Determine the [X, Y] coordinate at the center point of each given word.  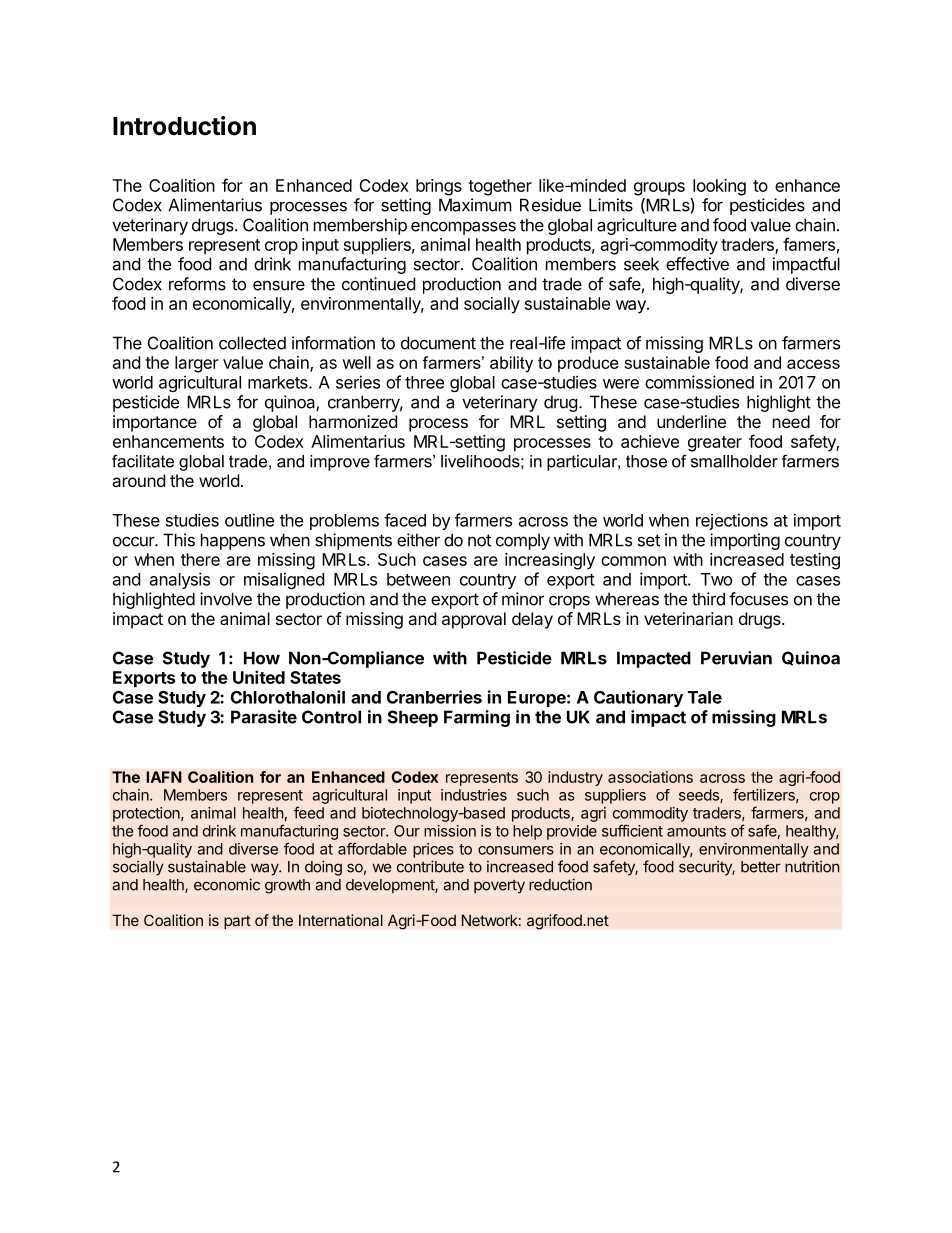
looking [719, 187]
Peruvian [736, 658]
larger [197, 364]
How [262, 658]
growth [287, 886]
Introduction [184, 126]
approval [474, 620]
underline [691, 421]
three [424, 382]
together [500, 187]
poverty [499, 887]
